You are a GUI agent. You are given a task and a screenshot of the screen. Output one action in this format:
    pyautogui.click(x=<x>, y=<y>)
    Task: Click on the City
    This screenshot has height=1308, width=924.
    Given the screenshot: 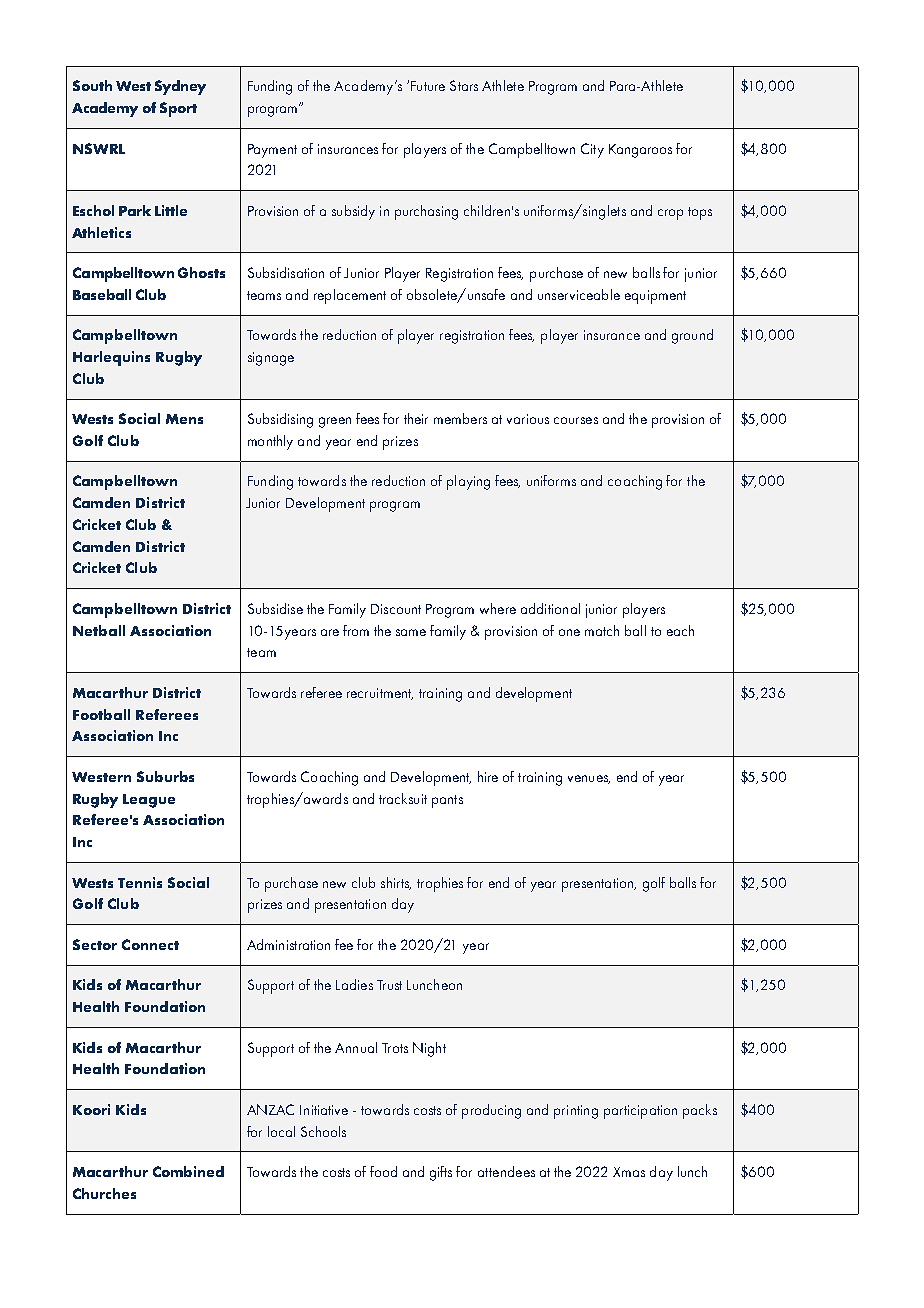 What is the action you would take?
    pyautogui.click(x=592, y=150)
